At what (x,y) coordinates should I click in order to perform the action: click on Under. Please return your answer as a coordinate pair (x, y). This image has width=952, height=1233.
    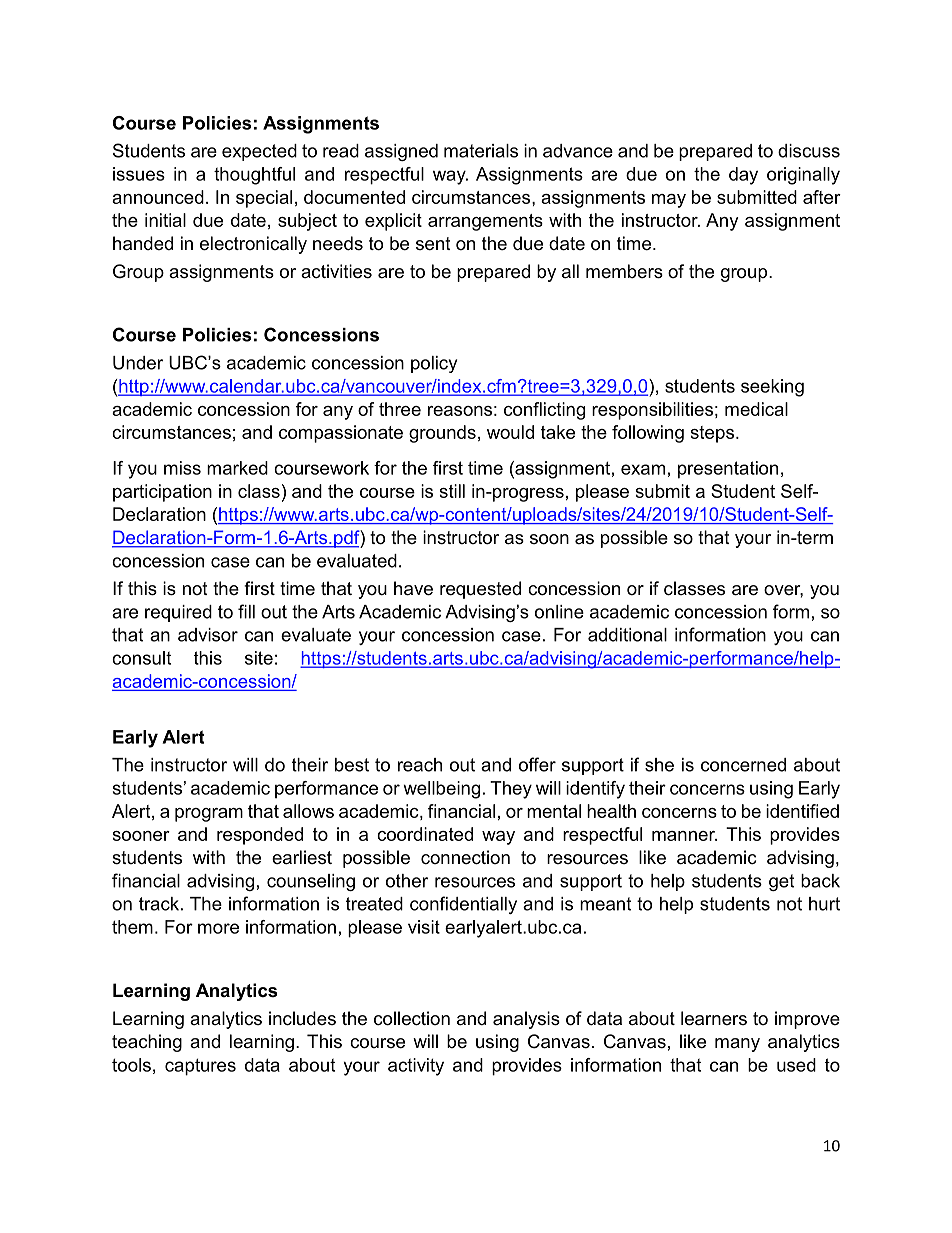
    Looking at the image, I should click on (138, 363).
